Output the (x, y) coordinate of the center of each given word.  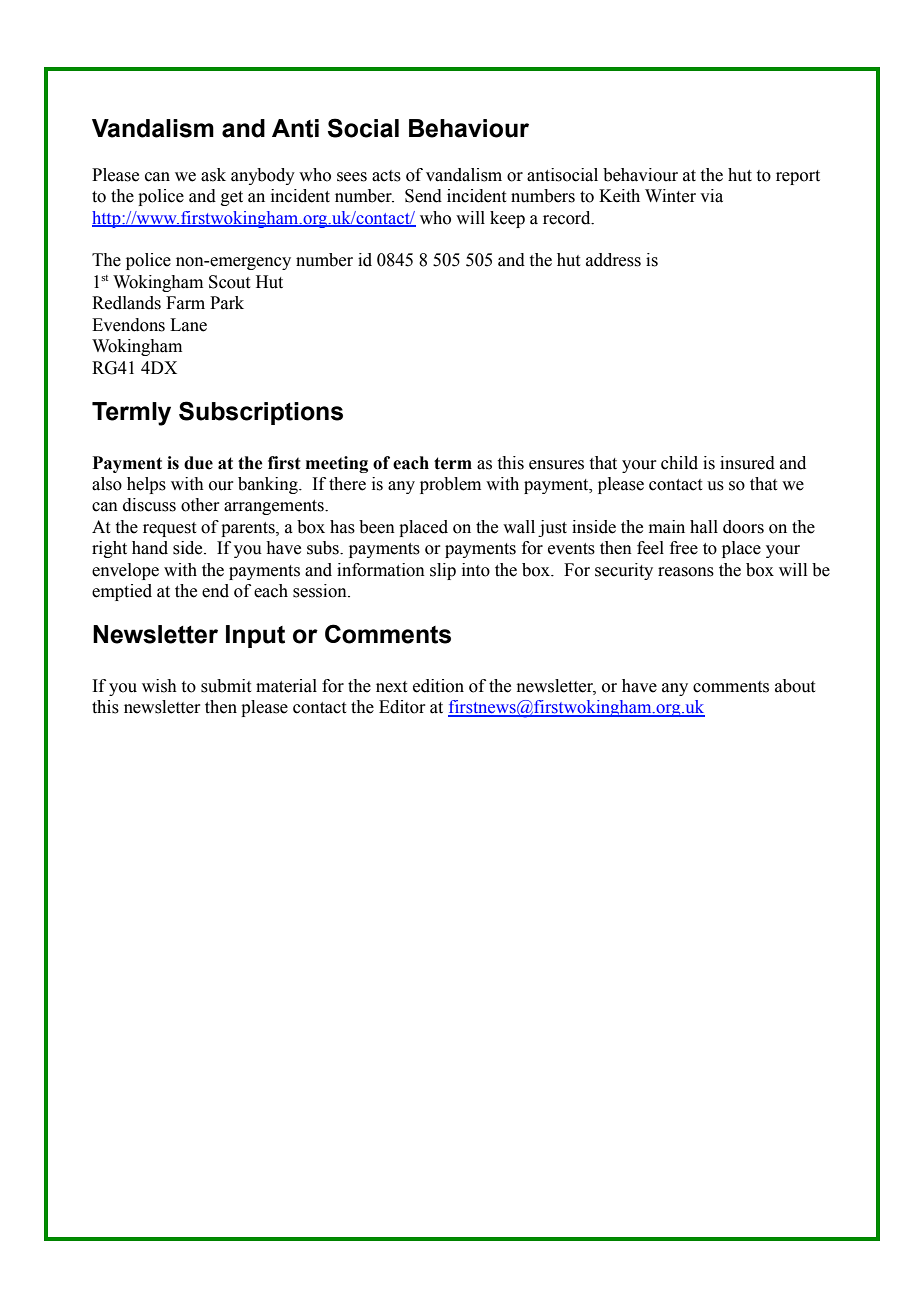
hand (150, 548)
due (198, 463)
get (232, 198)
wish (159, 686)
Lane (188, 325)
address (613, 260)
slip (443, 571)
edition (438, 686)
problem (450, 485)
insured (747, 463)
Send (423, 196)
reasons (686, 572)
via (711, 196)
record (568, 218)
